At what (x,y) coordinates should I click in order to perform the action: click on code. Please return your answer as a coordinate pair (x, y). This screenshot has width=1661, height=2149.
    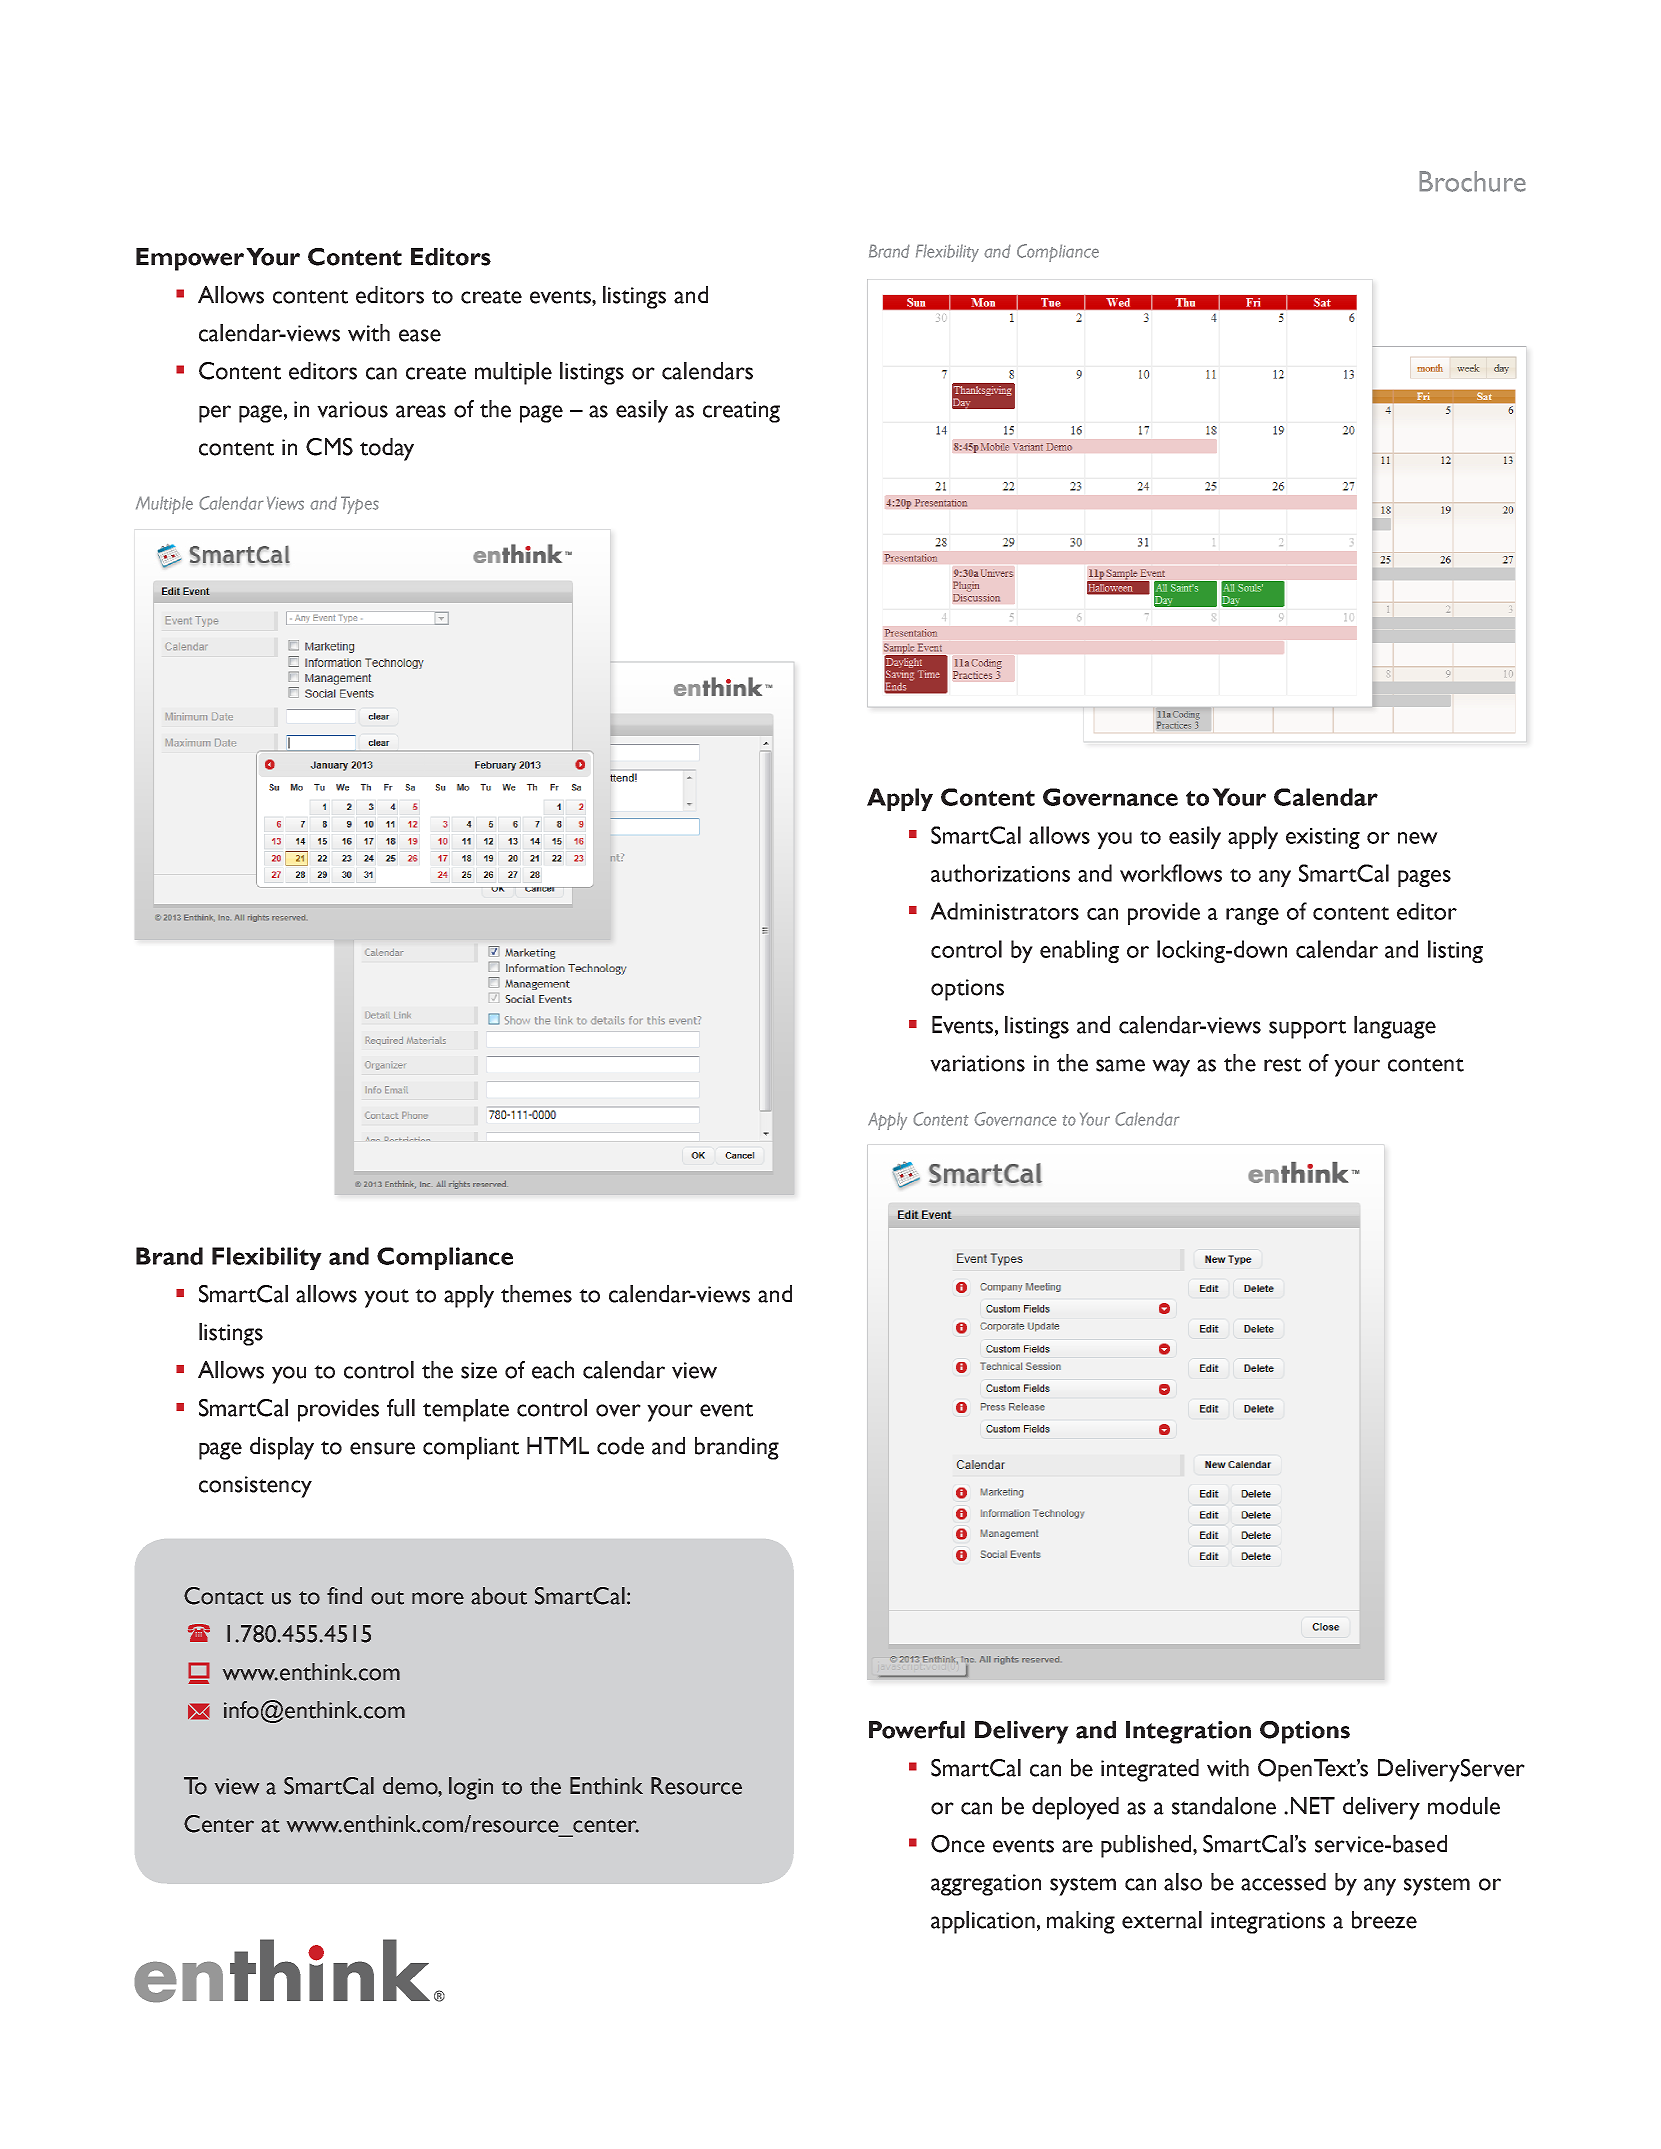
    Looking at the image, I should click on (620, 1446).
